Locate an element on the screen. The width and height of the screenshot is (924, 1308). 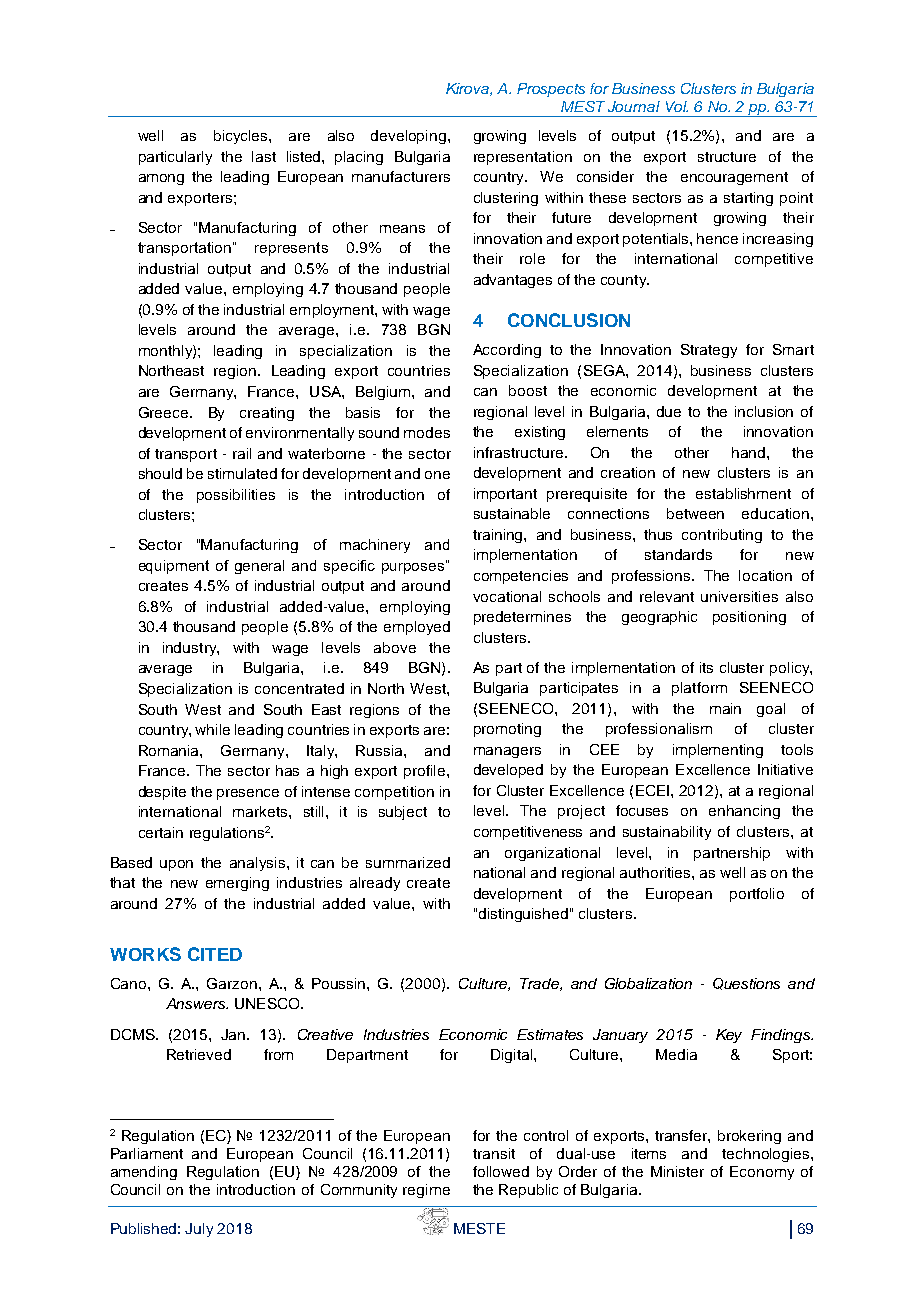
July is located at coordinates (199, 1230).
